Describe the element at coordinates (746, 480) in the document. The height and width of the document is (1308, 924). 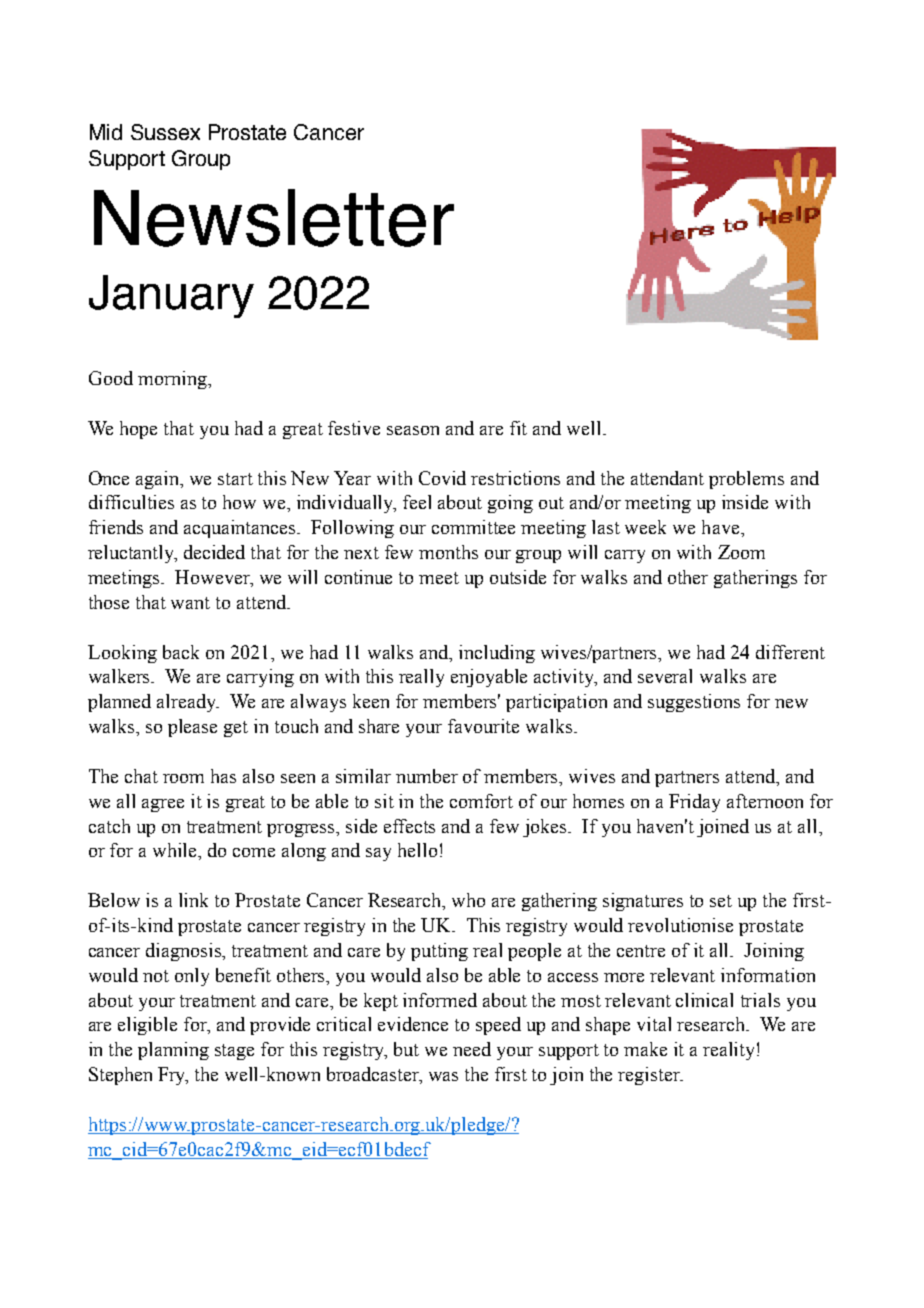
I see `problems` at that location.
